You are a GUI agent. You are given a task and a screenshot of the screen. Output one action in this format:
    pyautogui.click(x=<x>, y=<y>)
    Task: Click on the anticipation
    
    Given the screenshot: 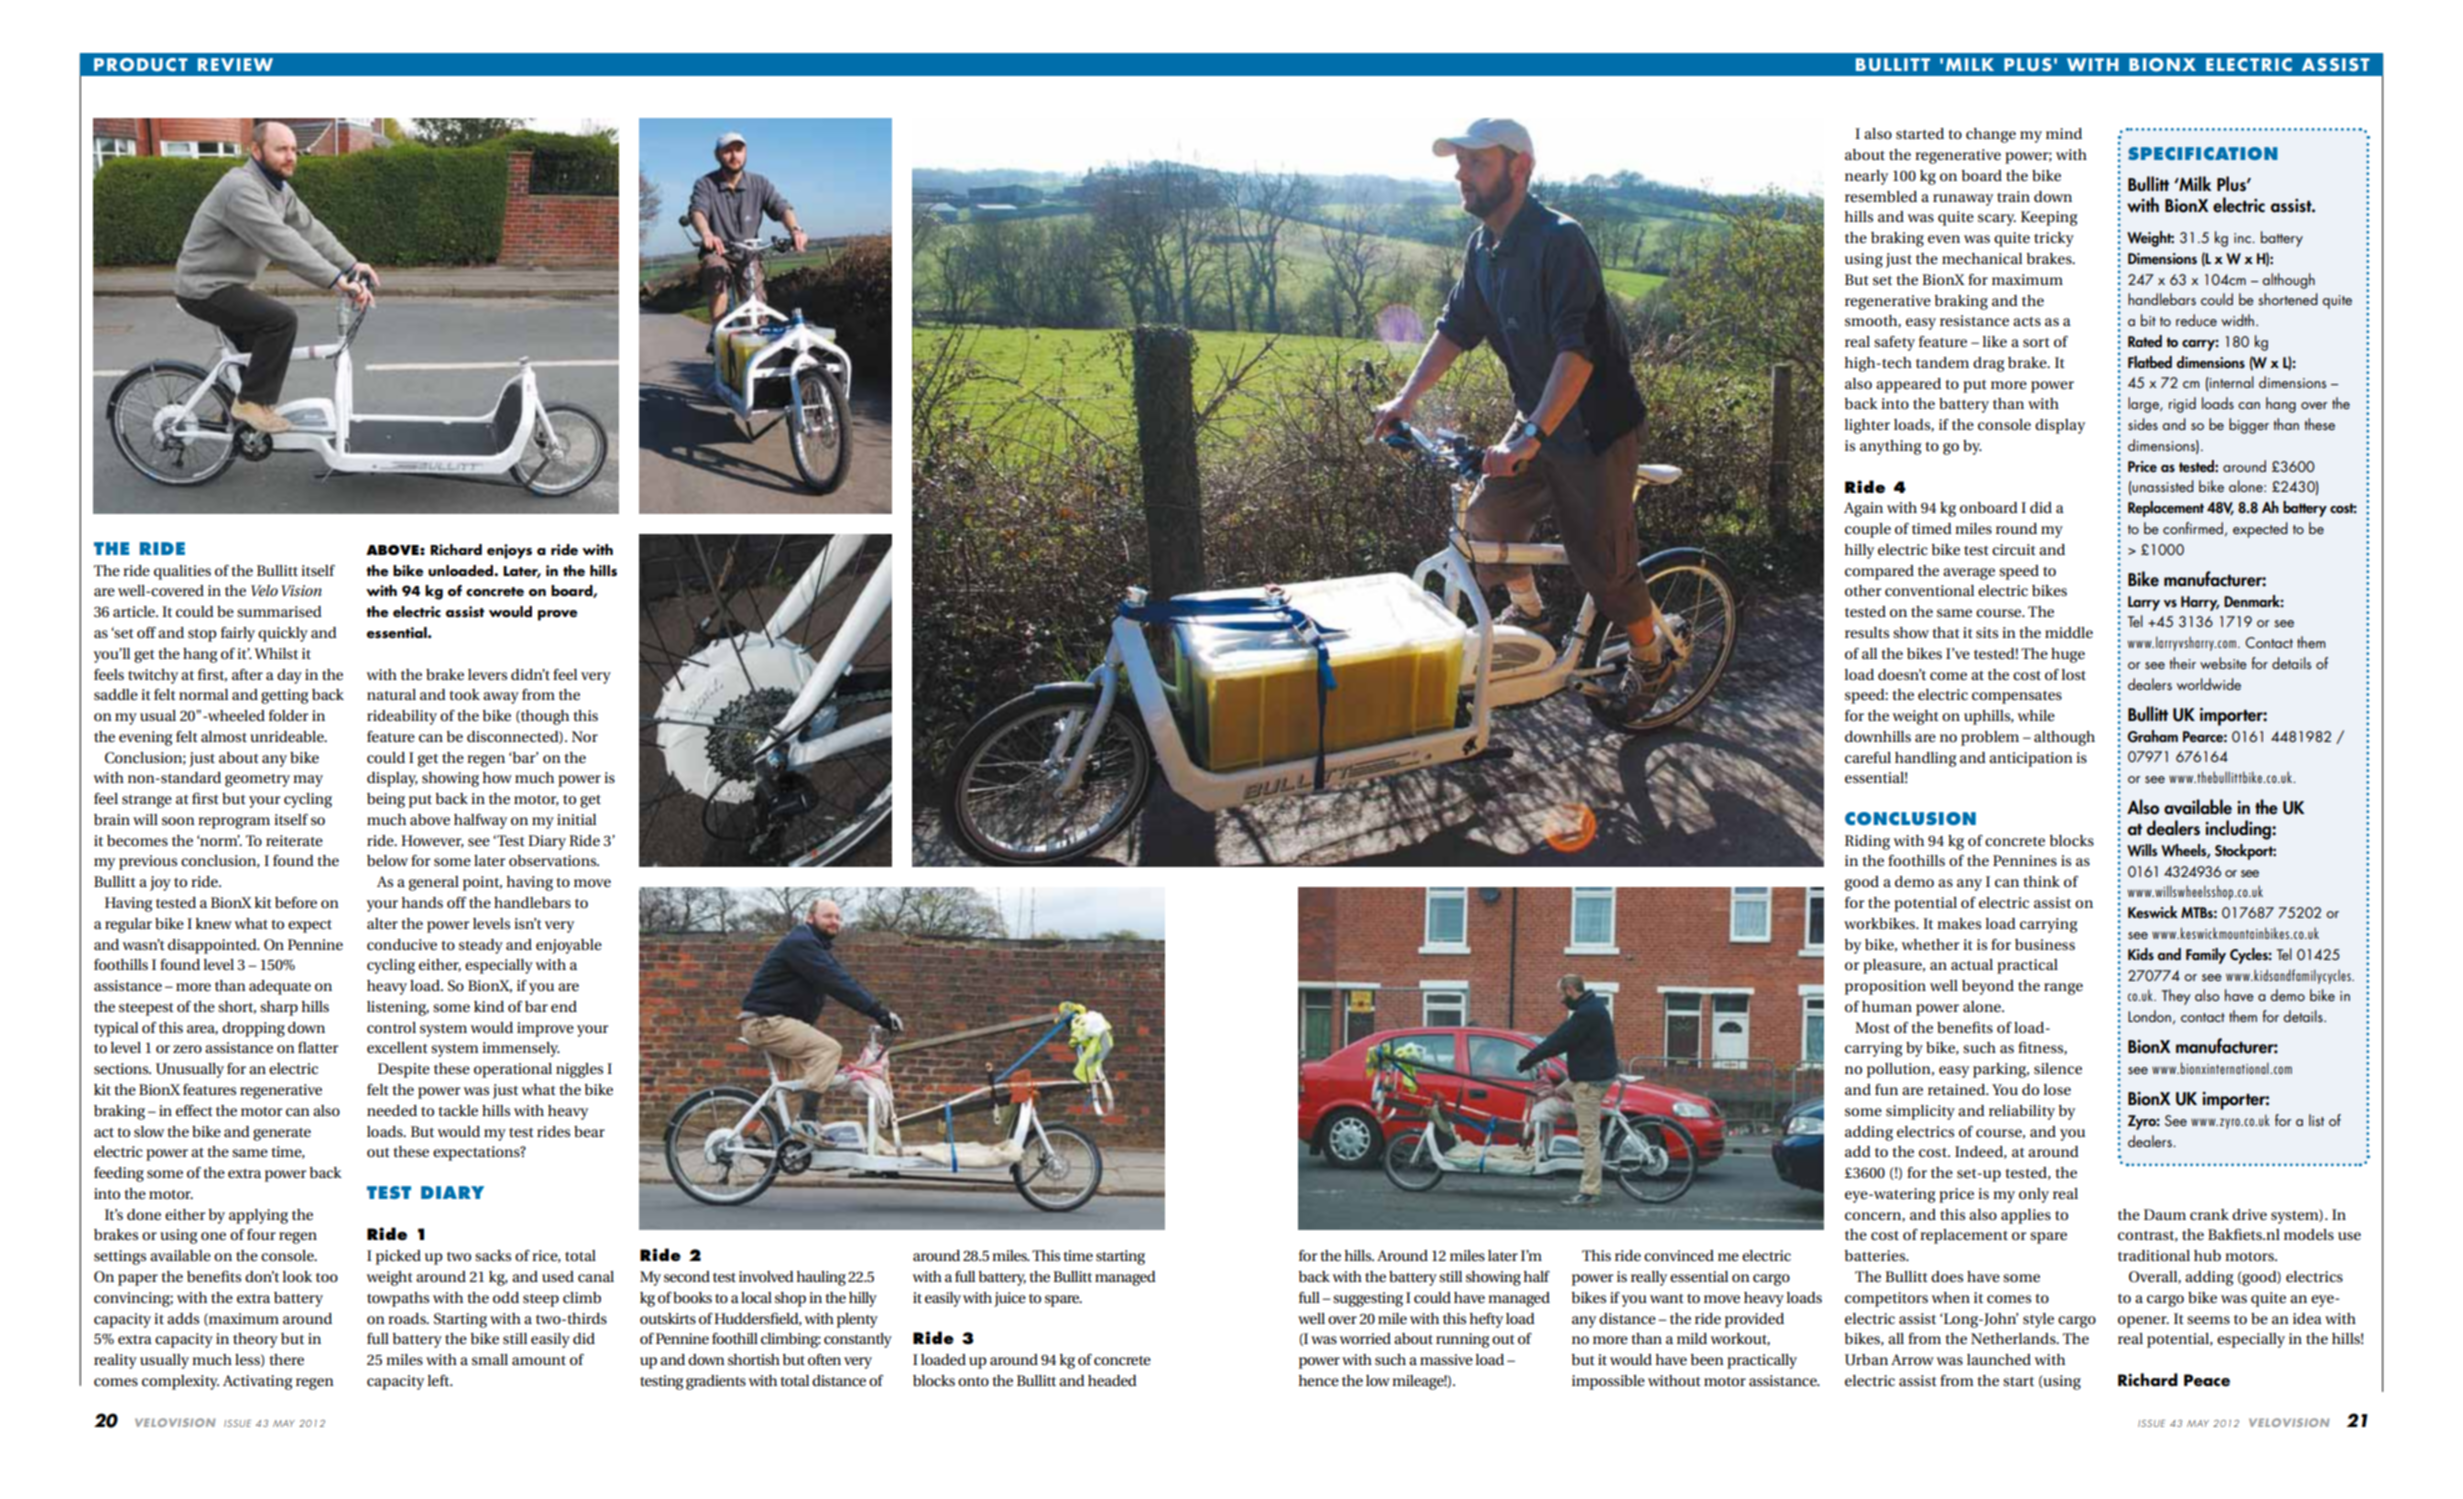 What is the action you would take?
    pyautogui.click(x=2031, y=759)
